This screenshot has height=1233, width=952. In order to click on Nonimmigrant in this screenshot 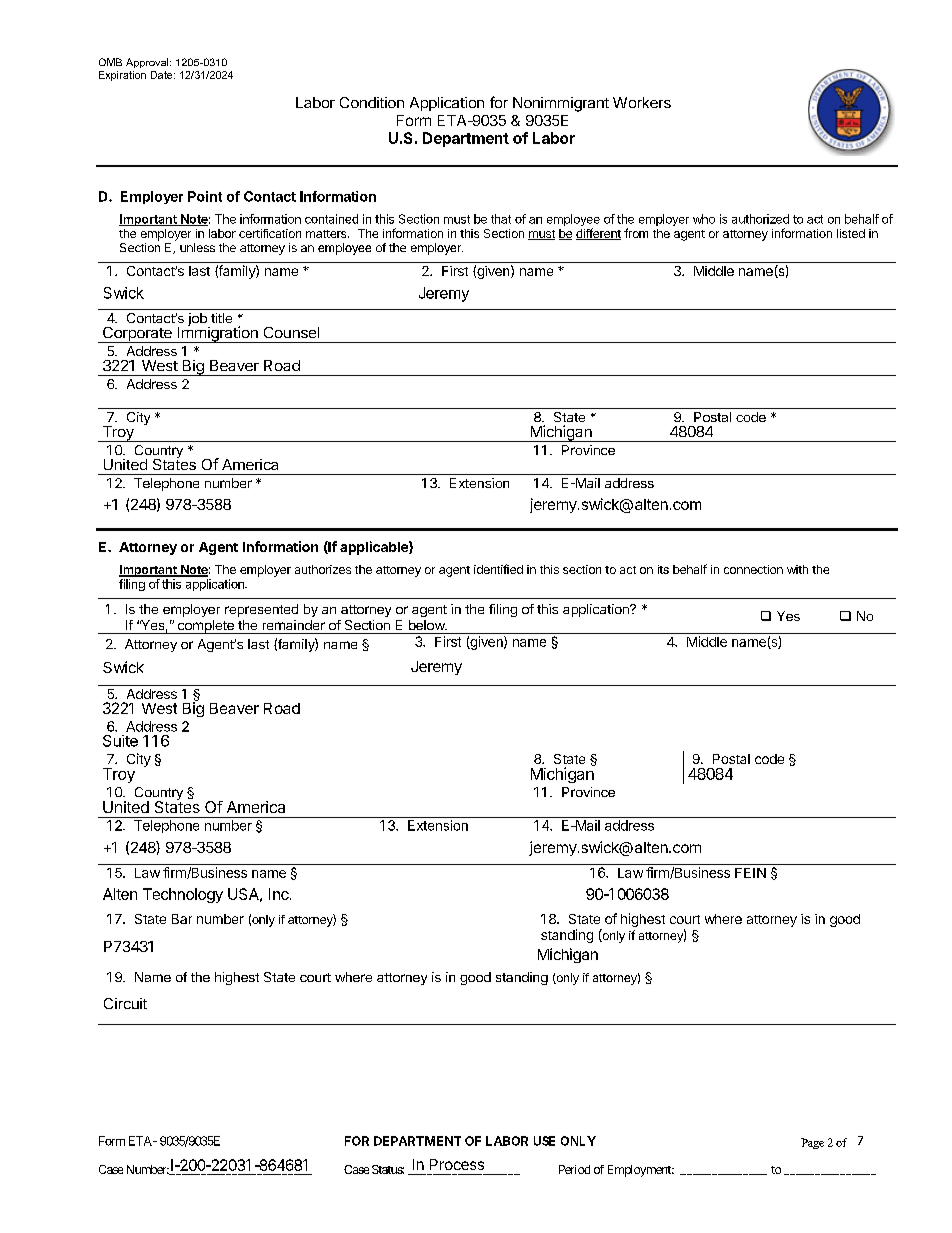, I will do `click(561, 104)`.
